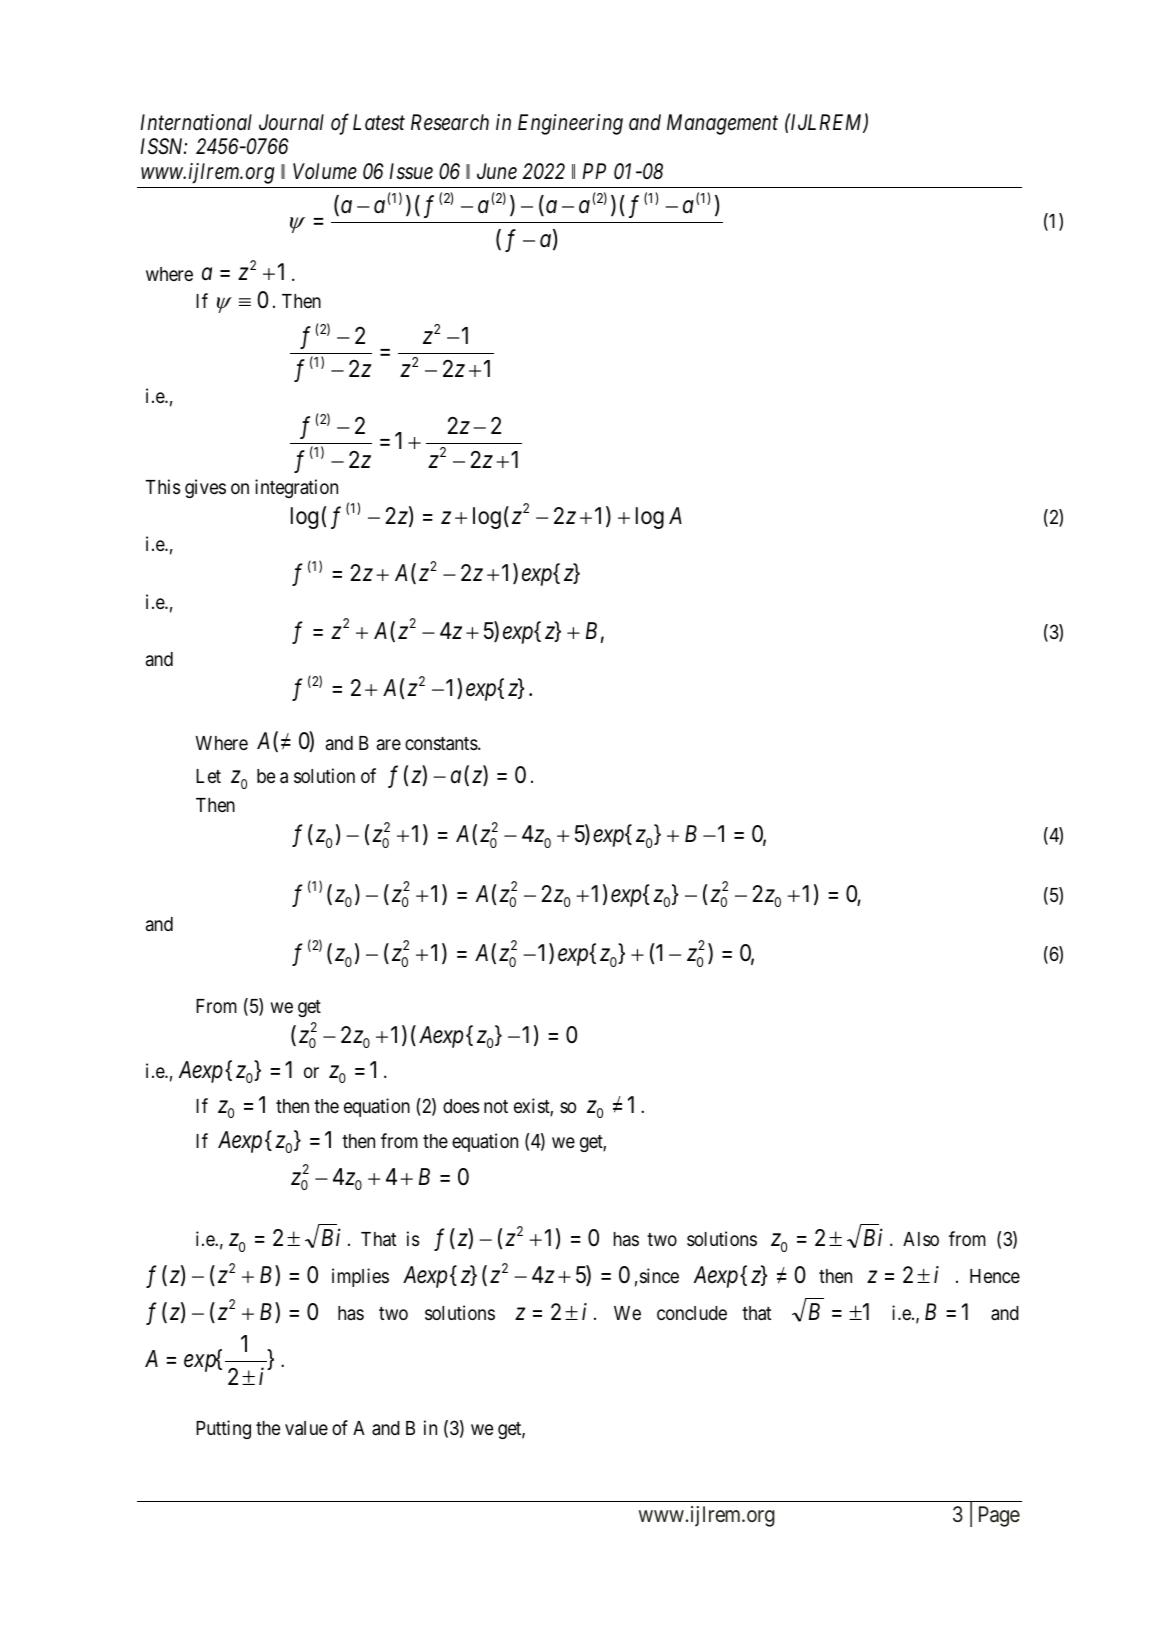 This screenshot has height=1639, width=1159. I want to click on Putting, so click(223, 1429).
